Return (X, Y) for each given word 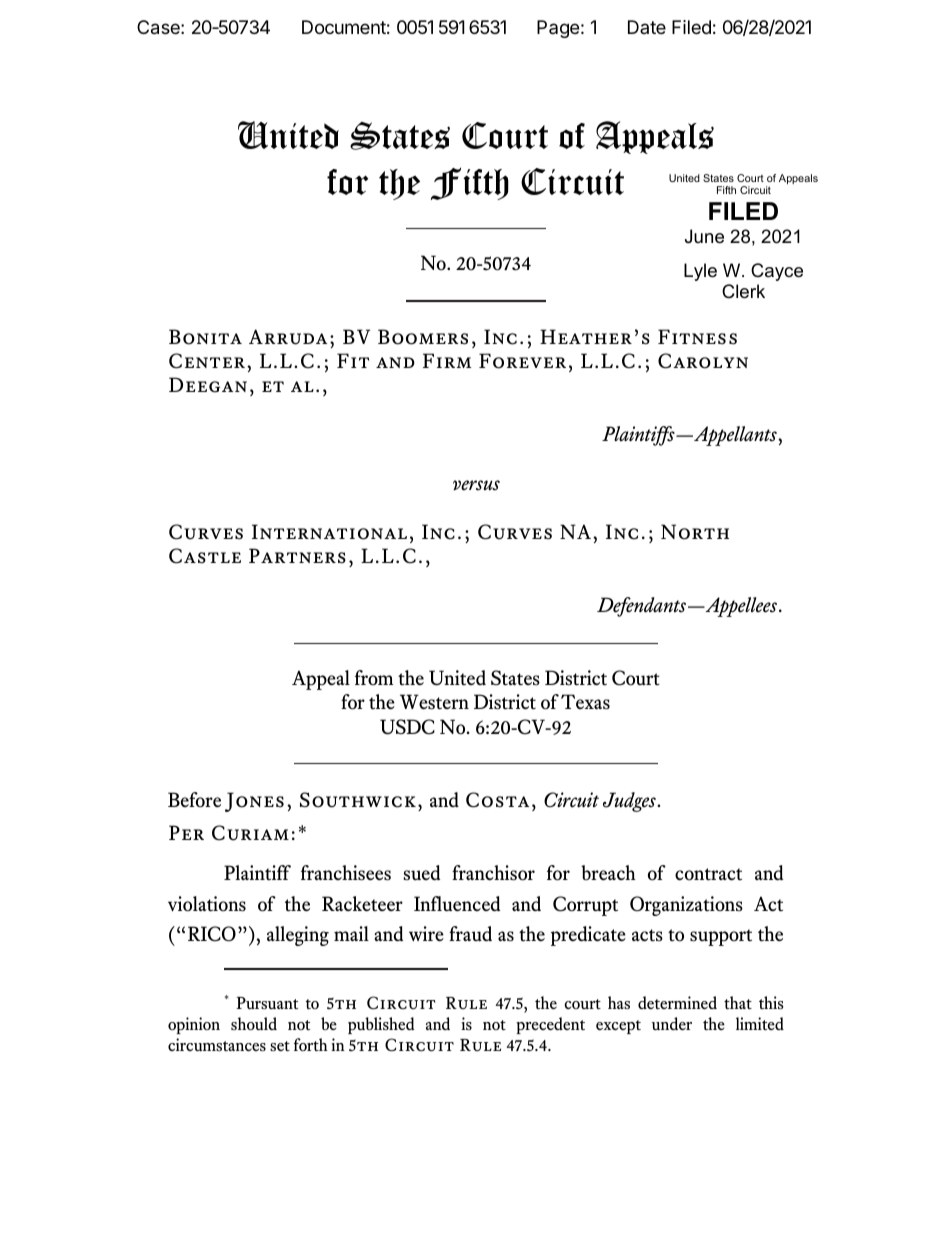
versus (476, 485)
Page (558, 29)
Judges (630, 802)
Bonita (205, 337)
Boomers (423, 337)
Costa (497, 800)
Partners (297, 556)
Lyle (700, 272)
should (254, 1023)
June (704, 236)
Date (647, 27)
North (695, 532)
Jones (254, 802)
